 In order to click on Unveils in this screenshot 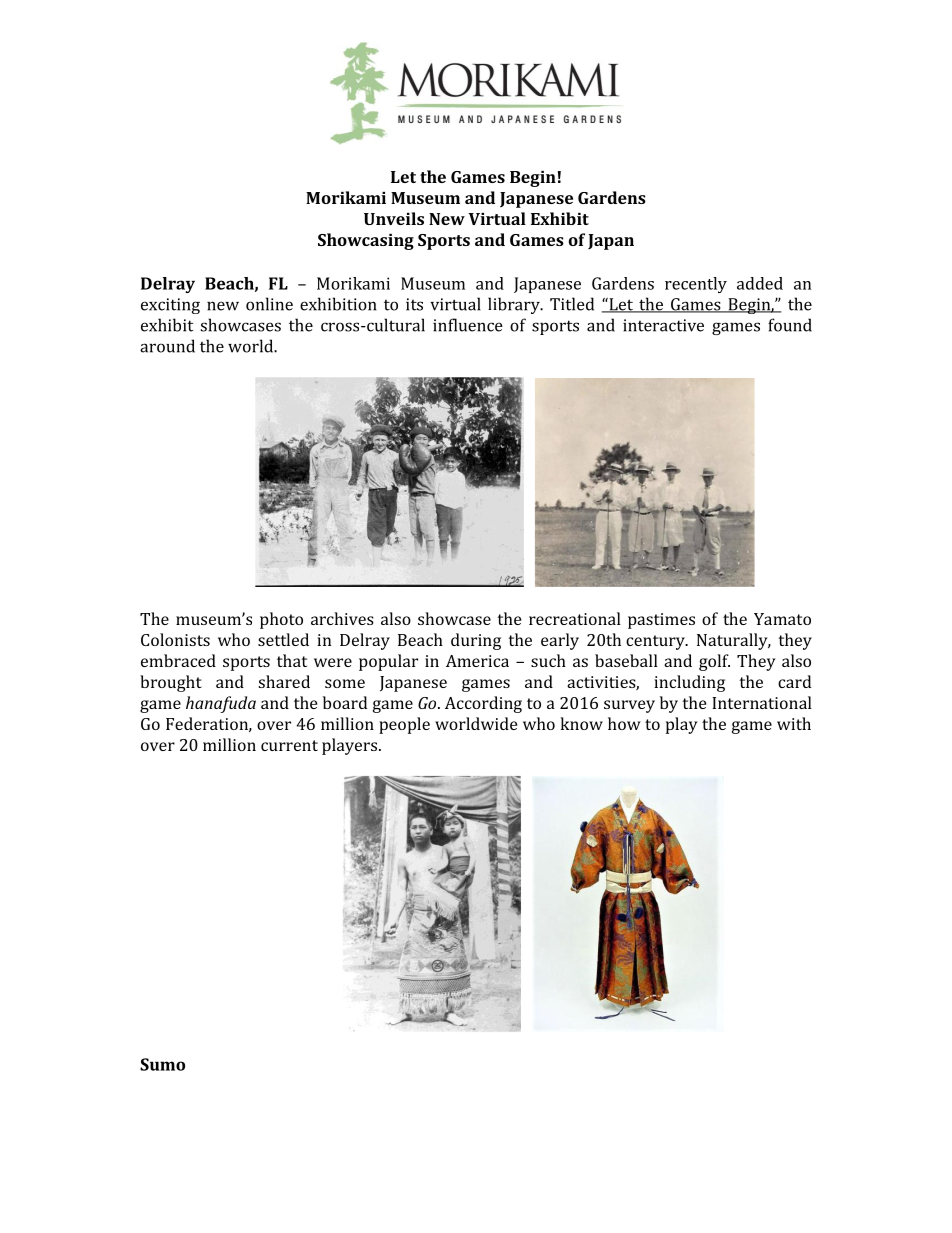, I will do `click(394, 218)`.
